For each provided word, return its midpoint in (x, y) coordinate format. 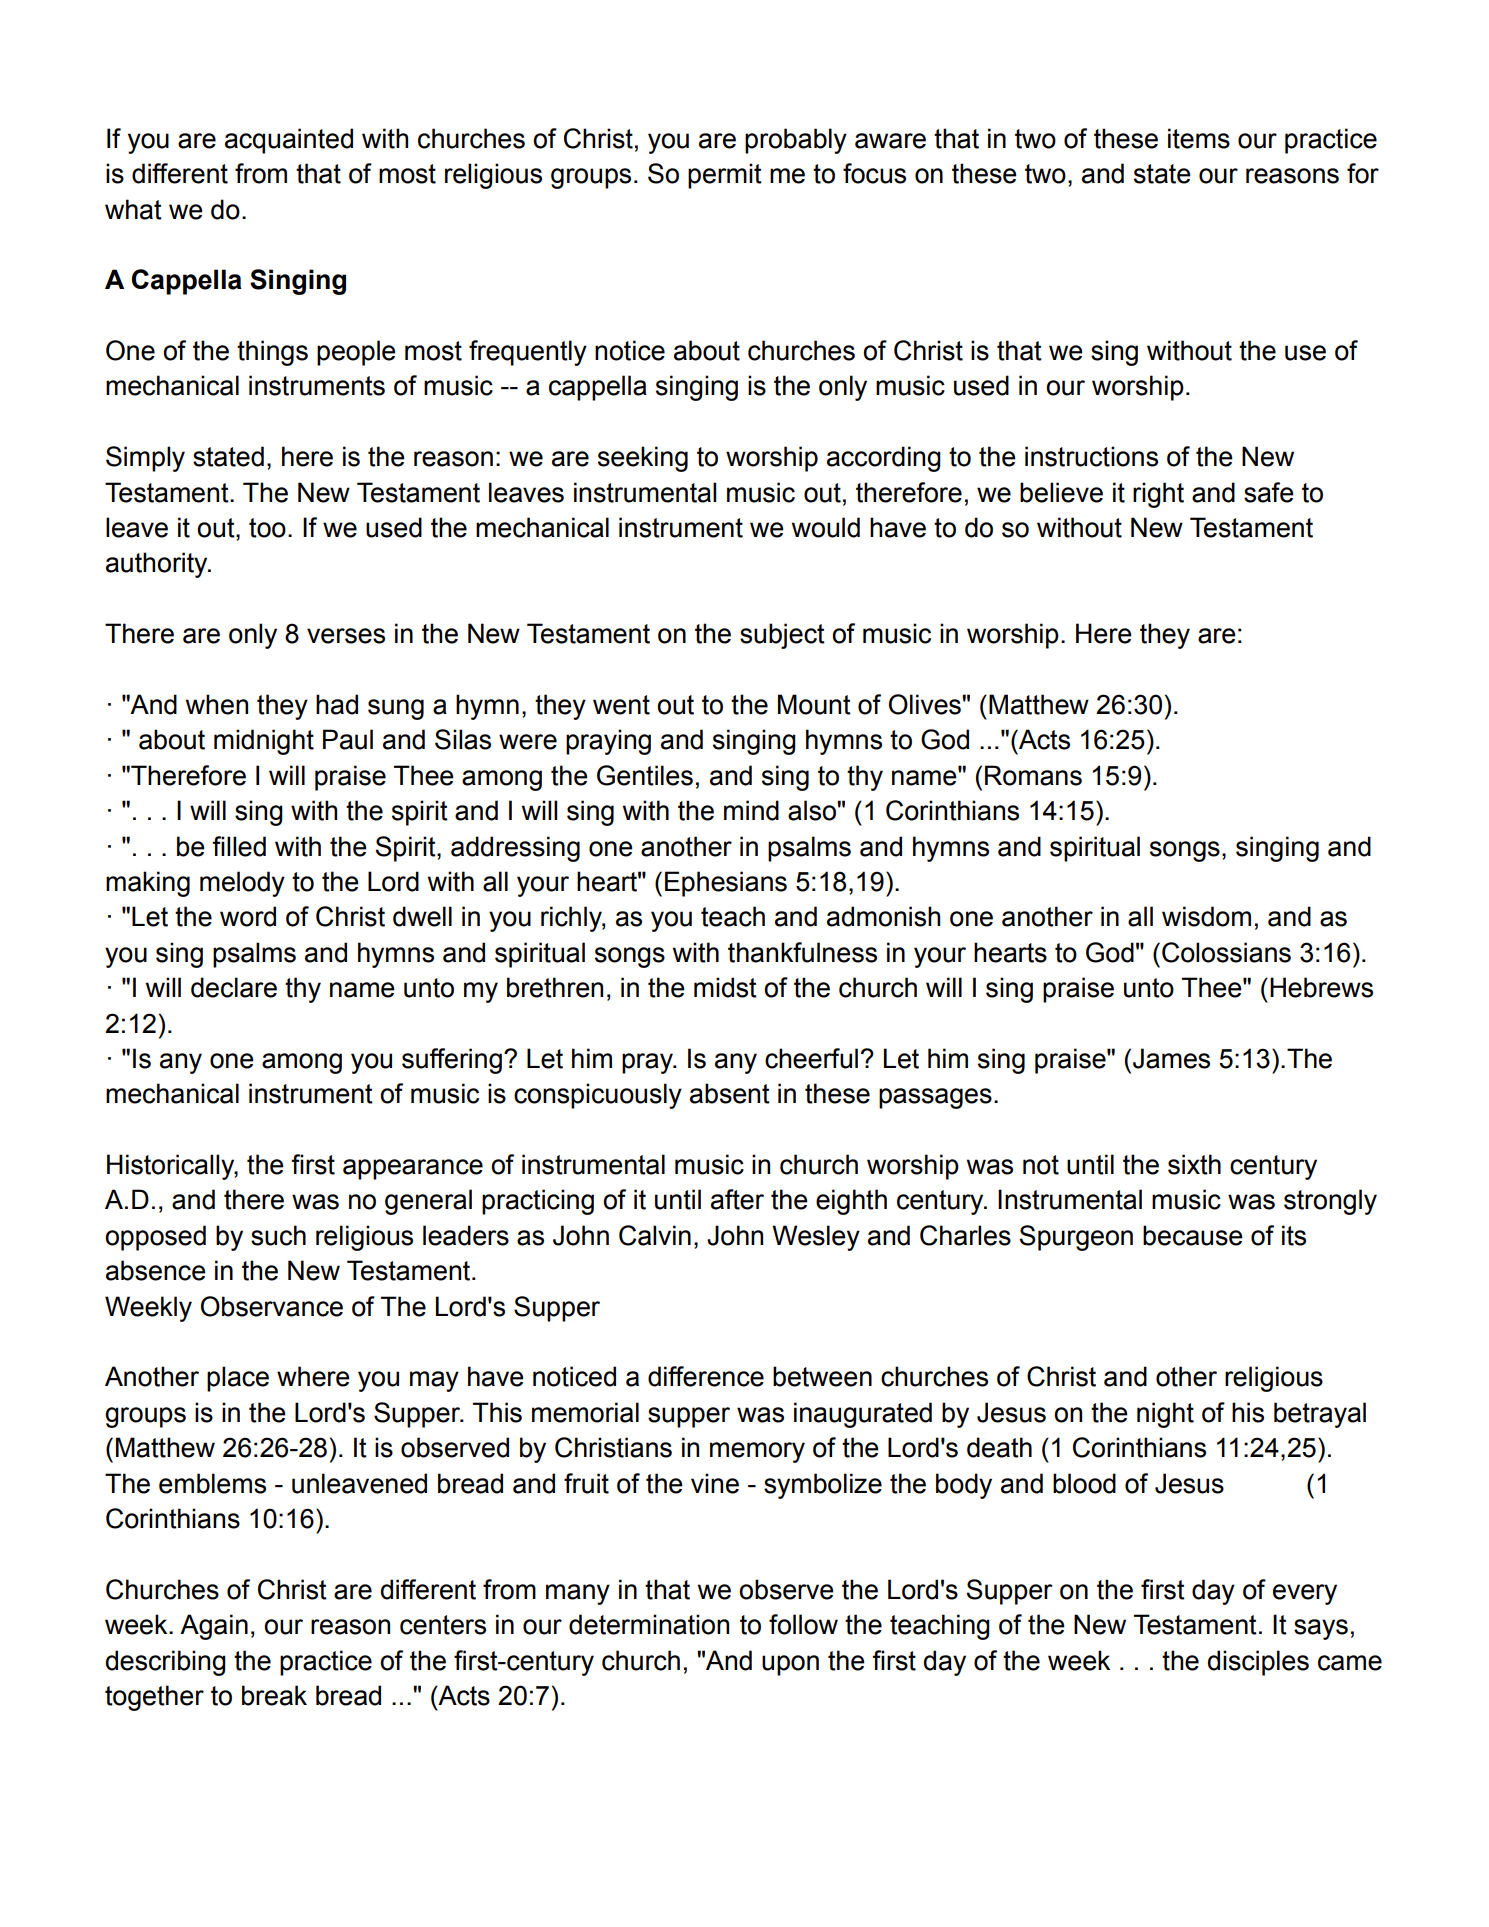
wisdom (1206, 916)
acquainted (289, 141)
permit (725, 176)
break (274, 1695)
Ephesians (726, 884)
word (248, 916)
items (1199, 138)
